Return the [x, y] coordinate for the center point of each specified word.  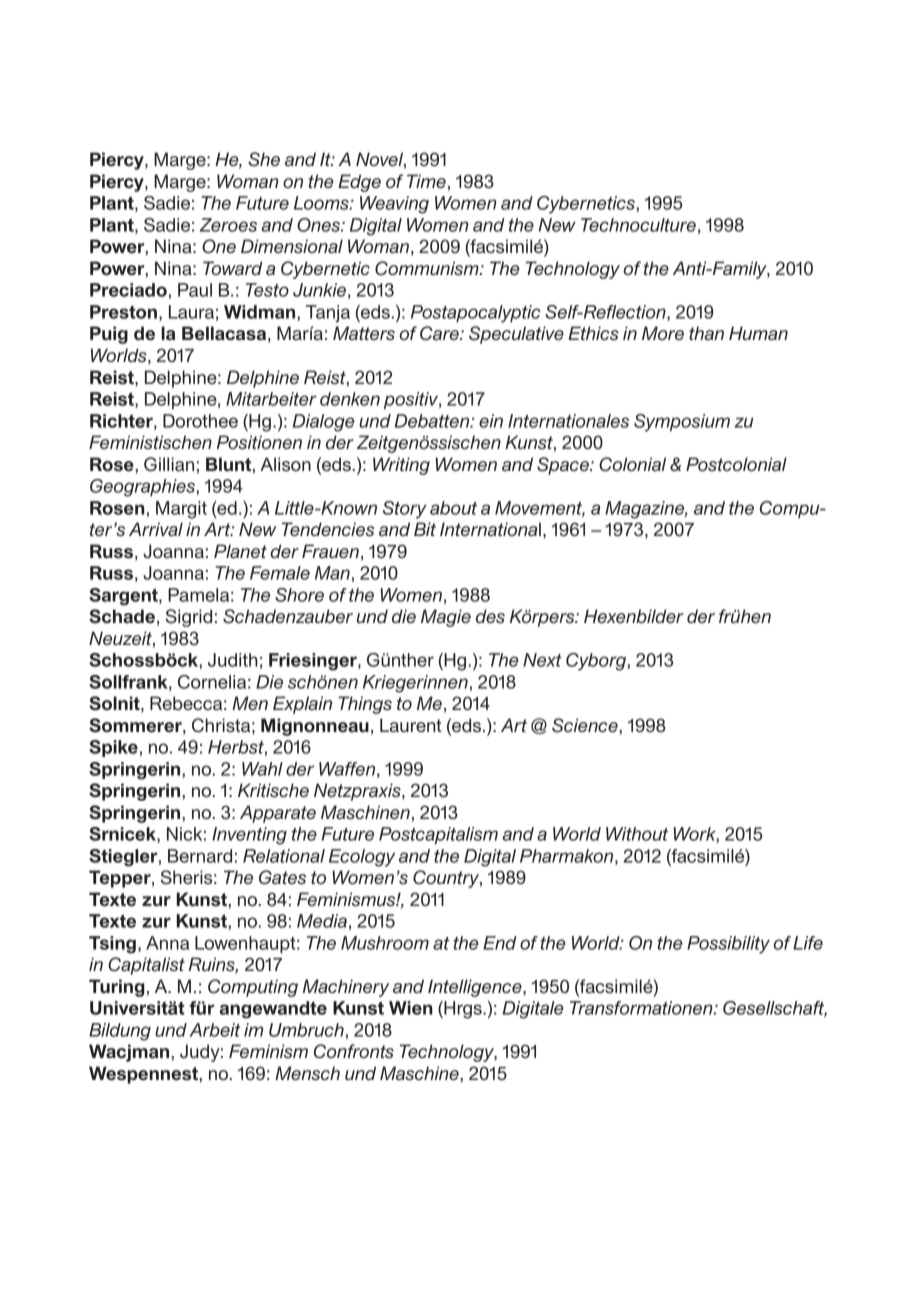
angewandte [273, 1010]
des [490, 616]
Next [542, 660]
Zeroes [228, 225]
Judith [233, 660]
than [706, 333]
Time [426, 181]
